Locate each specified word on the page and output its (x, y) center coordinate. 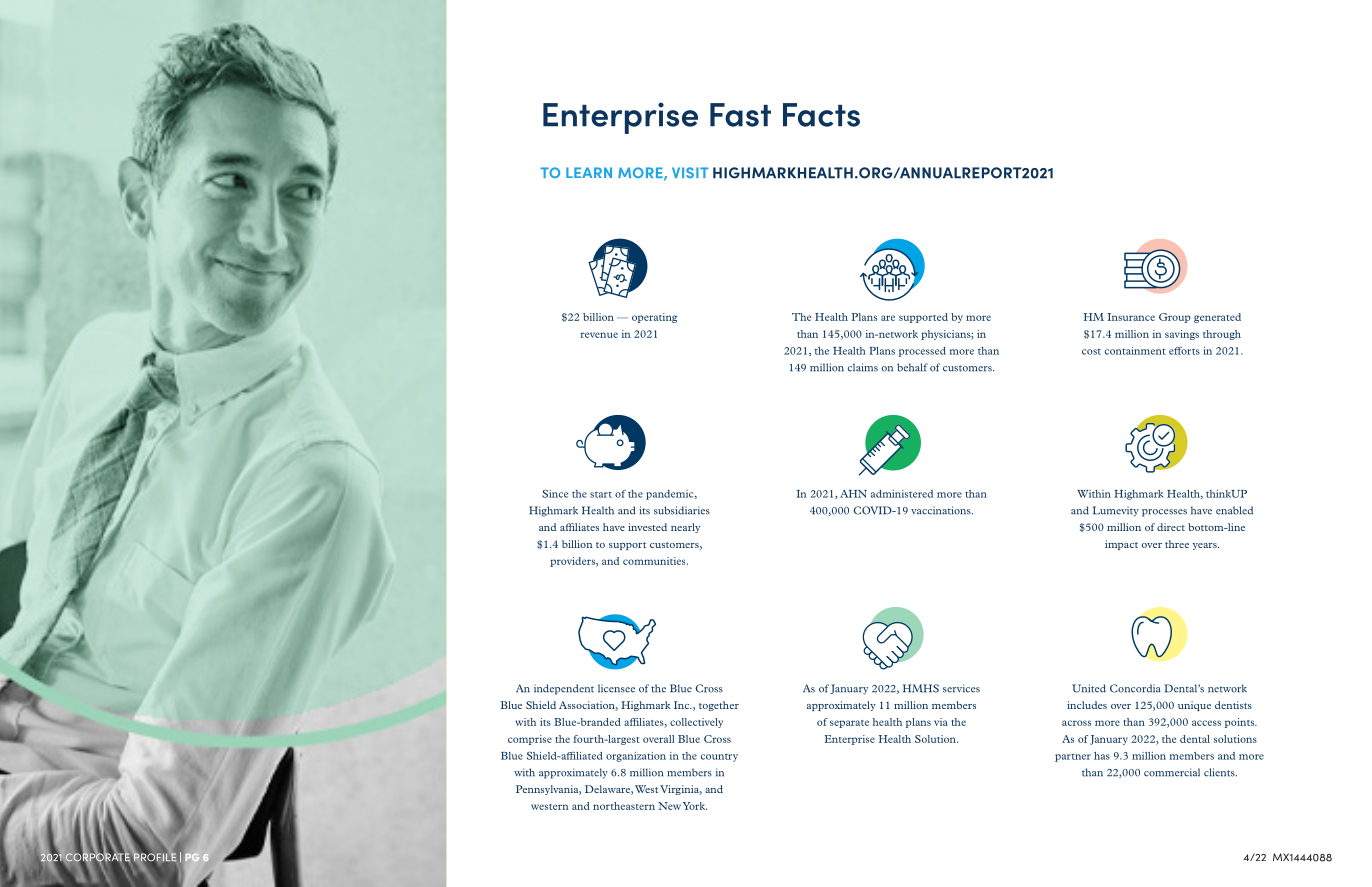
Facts (821, 115)
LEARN (589, 172)
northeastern (624, 806)
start (601, 495)
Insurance (1131, 317)
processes (1164, 513)
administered (902, 494)
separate (849, 724)
